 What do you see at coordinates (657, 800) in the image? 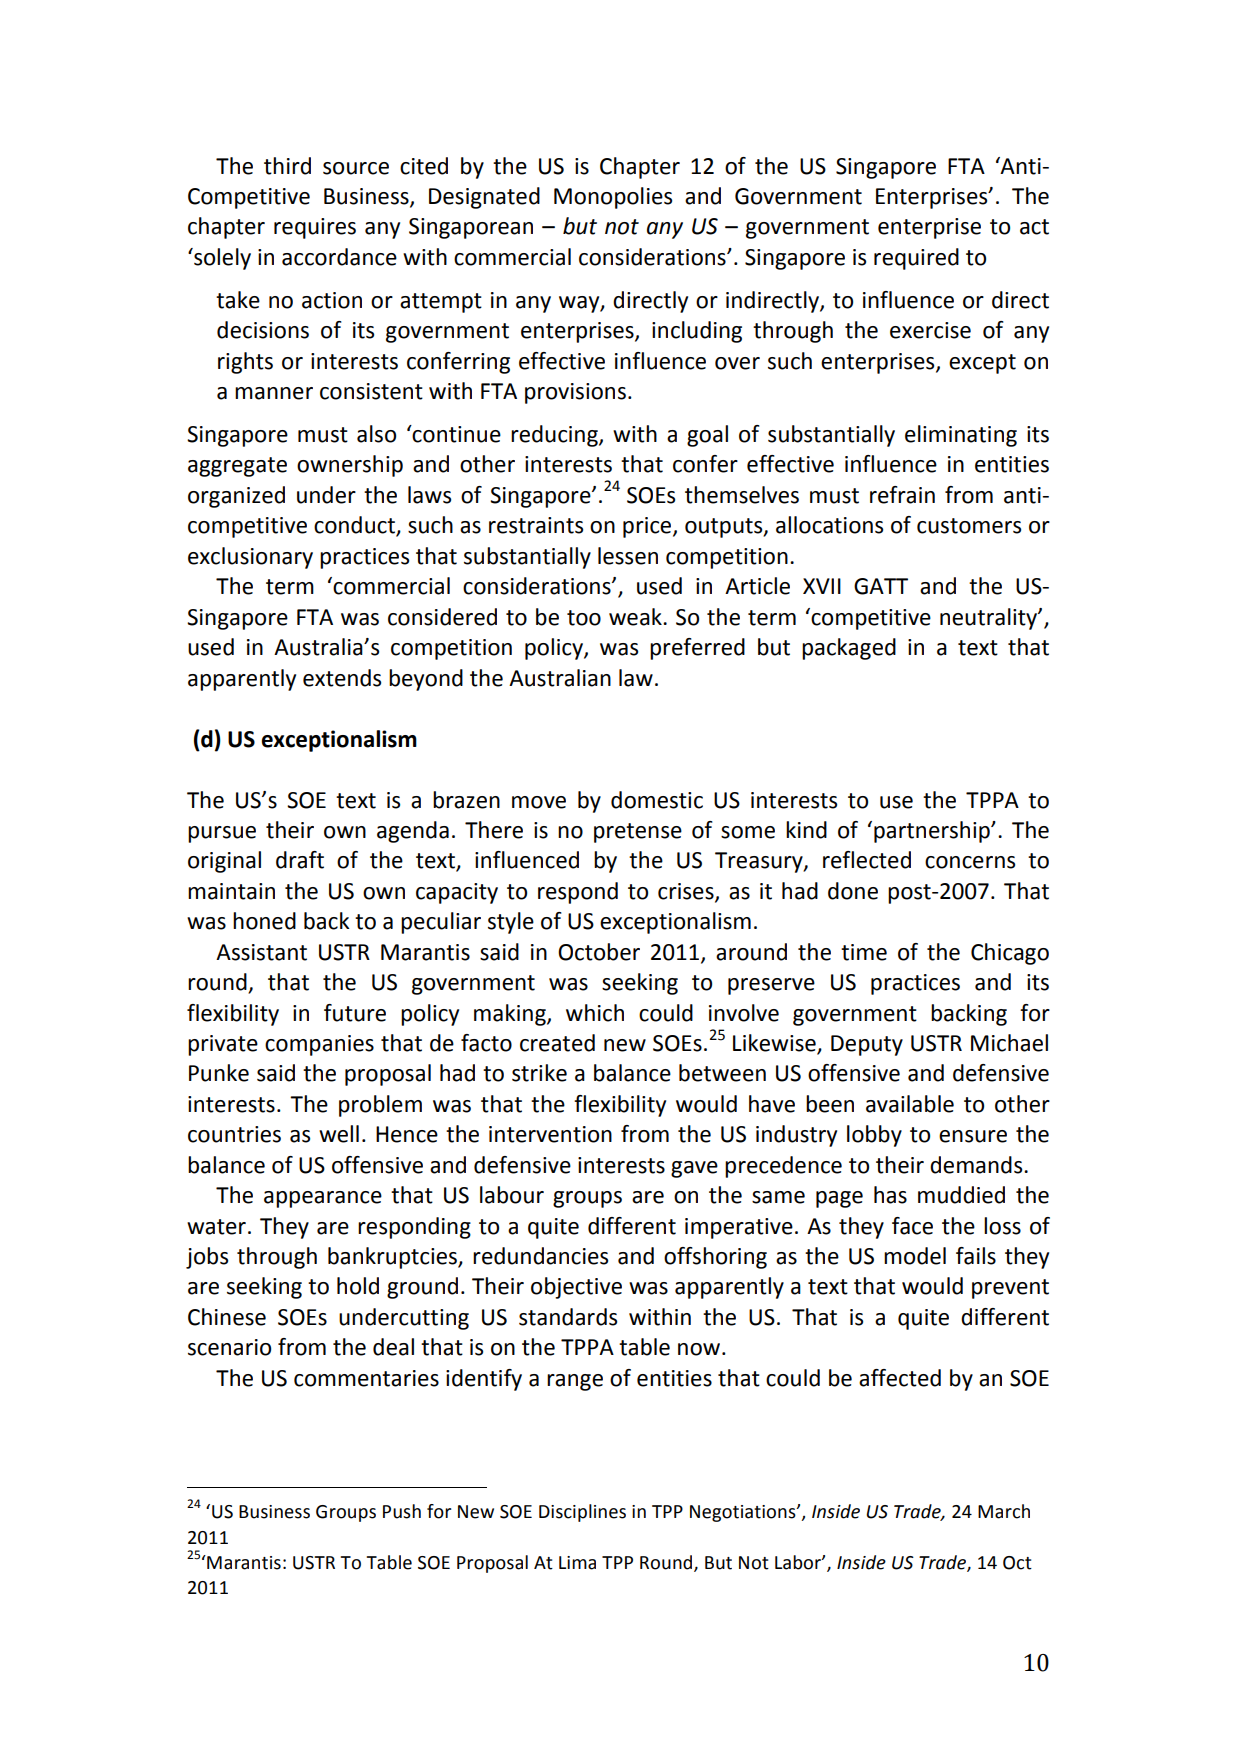
I see `domestic` at bounding box center [657, 800].
